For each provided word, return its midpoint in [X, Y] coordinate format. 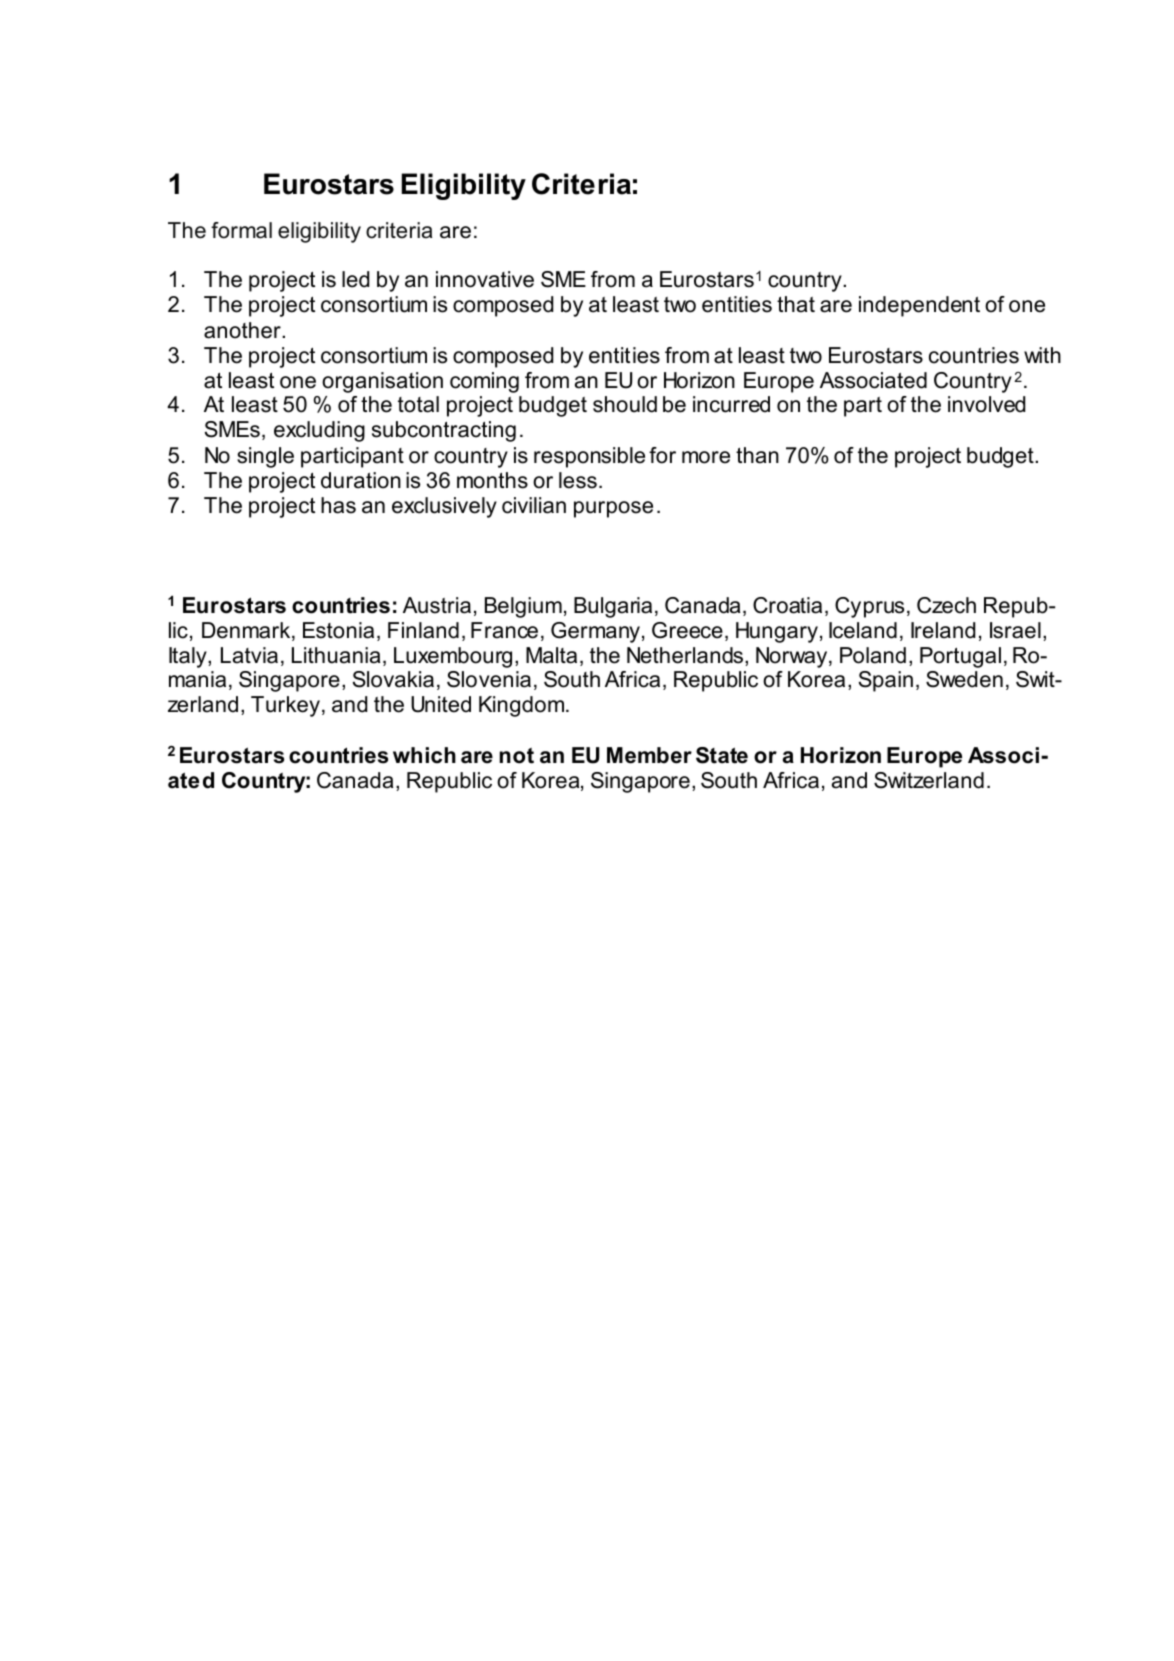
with [1042, 355]
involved [986, 404]
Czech [946, 605]
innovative [485, 279]
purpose [613, 509]
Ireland [943, 630]
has [338, 505]
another [243, 330]
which [424, 755]
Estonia [338, 630]
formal [241, 230]
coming [484, 382]
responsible [589, 457]
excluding [319, 431]
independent [919, 306]
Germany [595, 632]
